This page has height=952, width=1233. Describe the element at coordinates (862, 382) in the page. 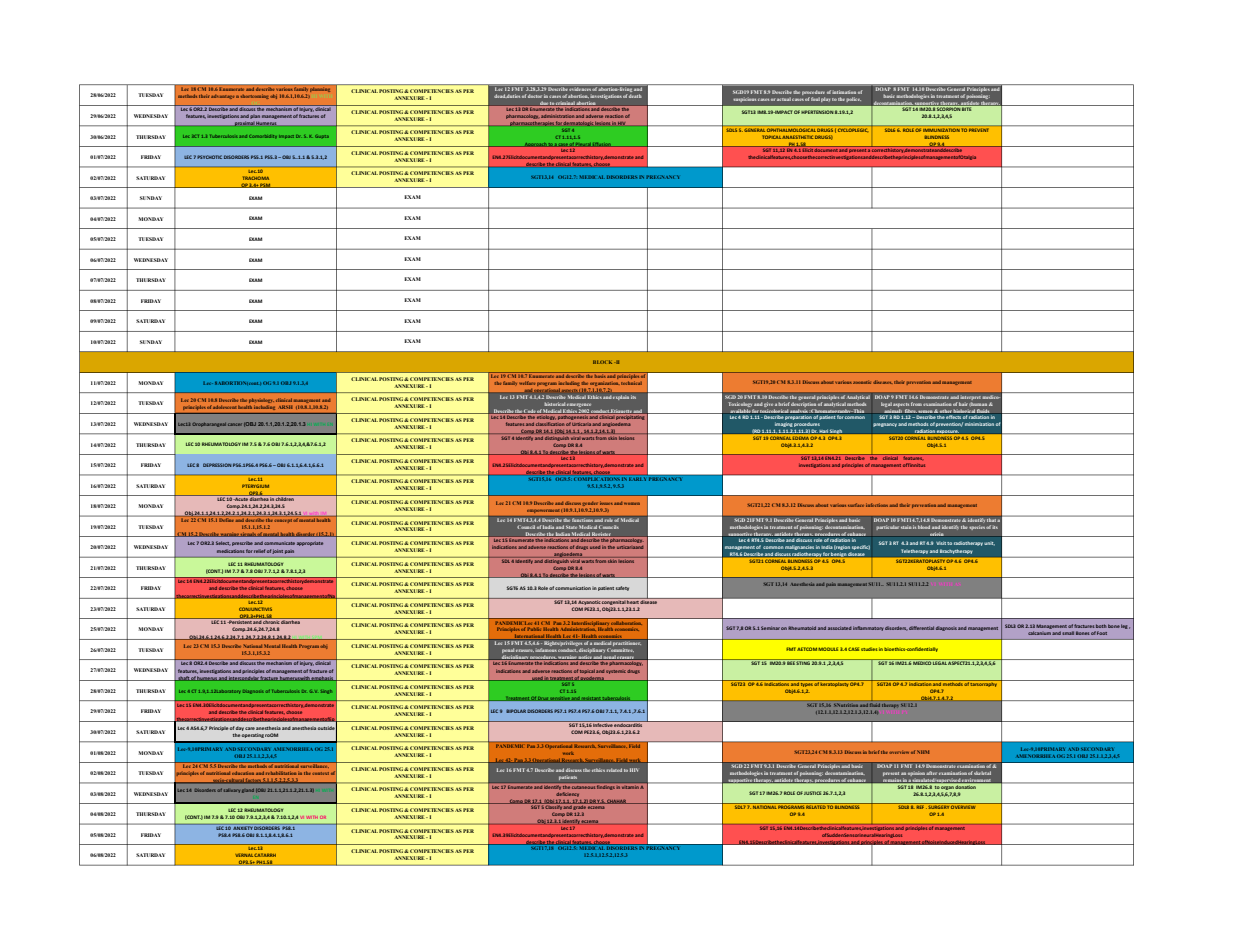

I see `zoonotic` at that location.
